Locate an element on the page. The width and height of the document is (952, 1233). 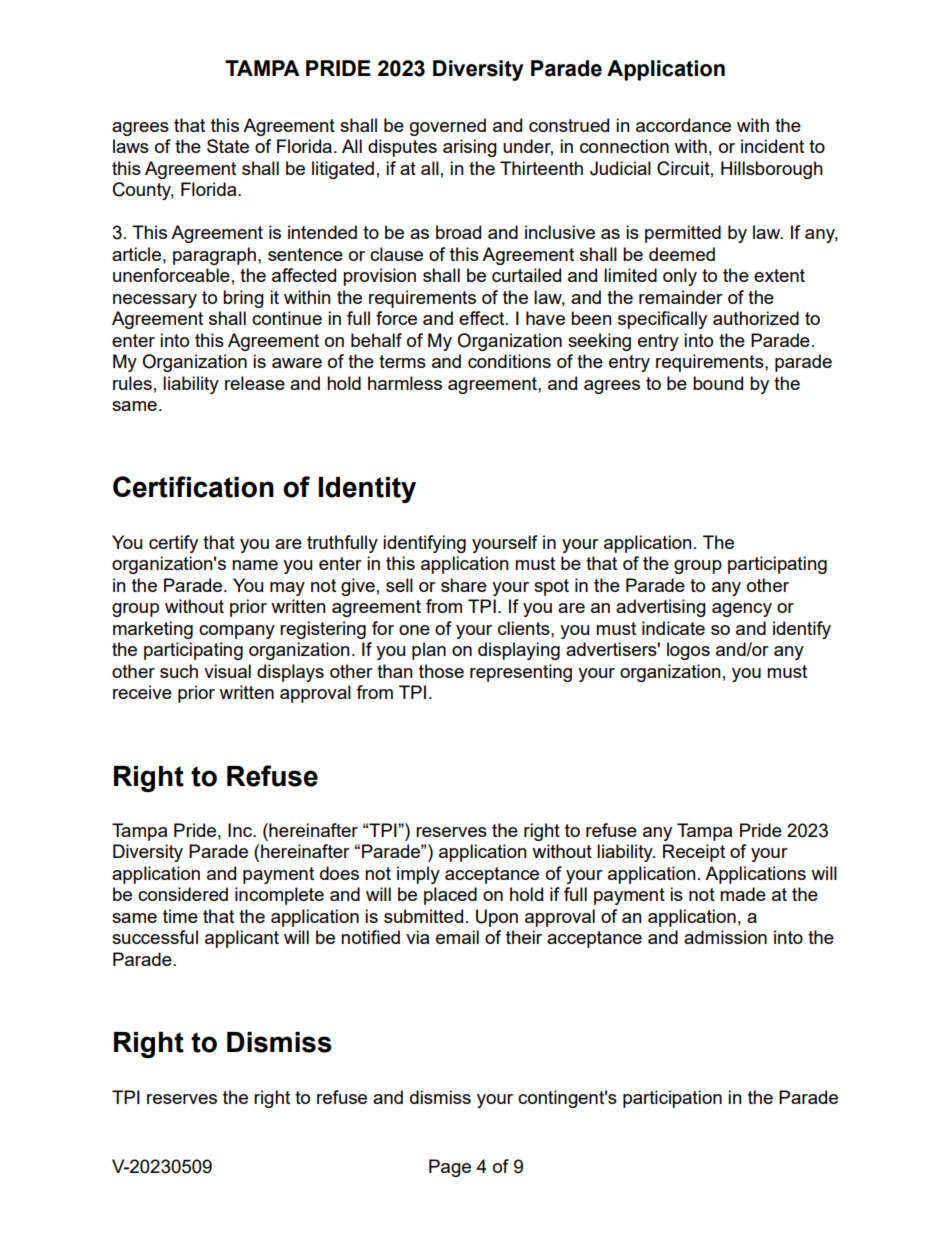
arising is located at coordinates (470, 148).
